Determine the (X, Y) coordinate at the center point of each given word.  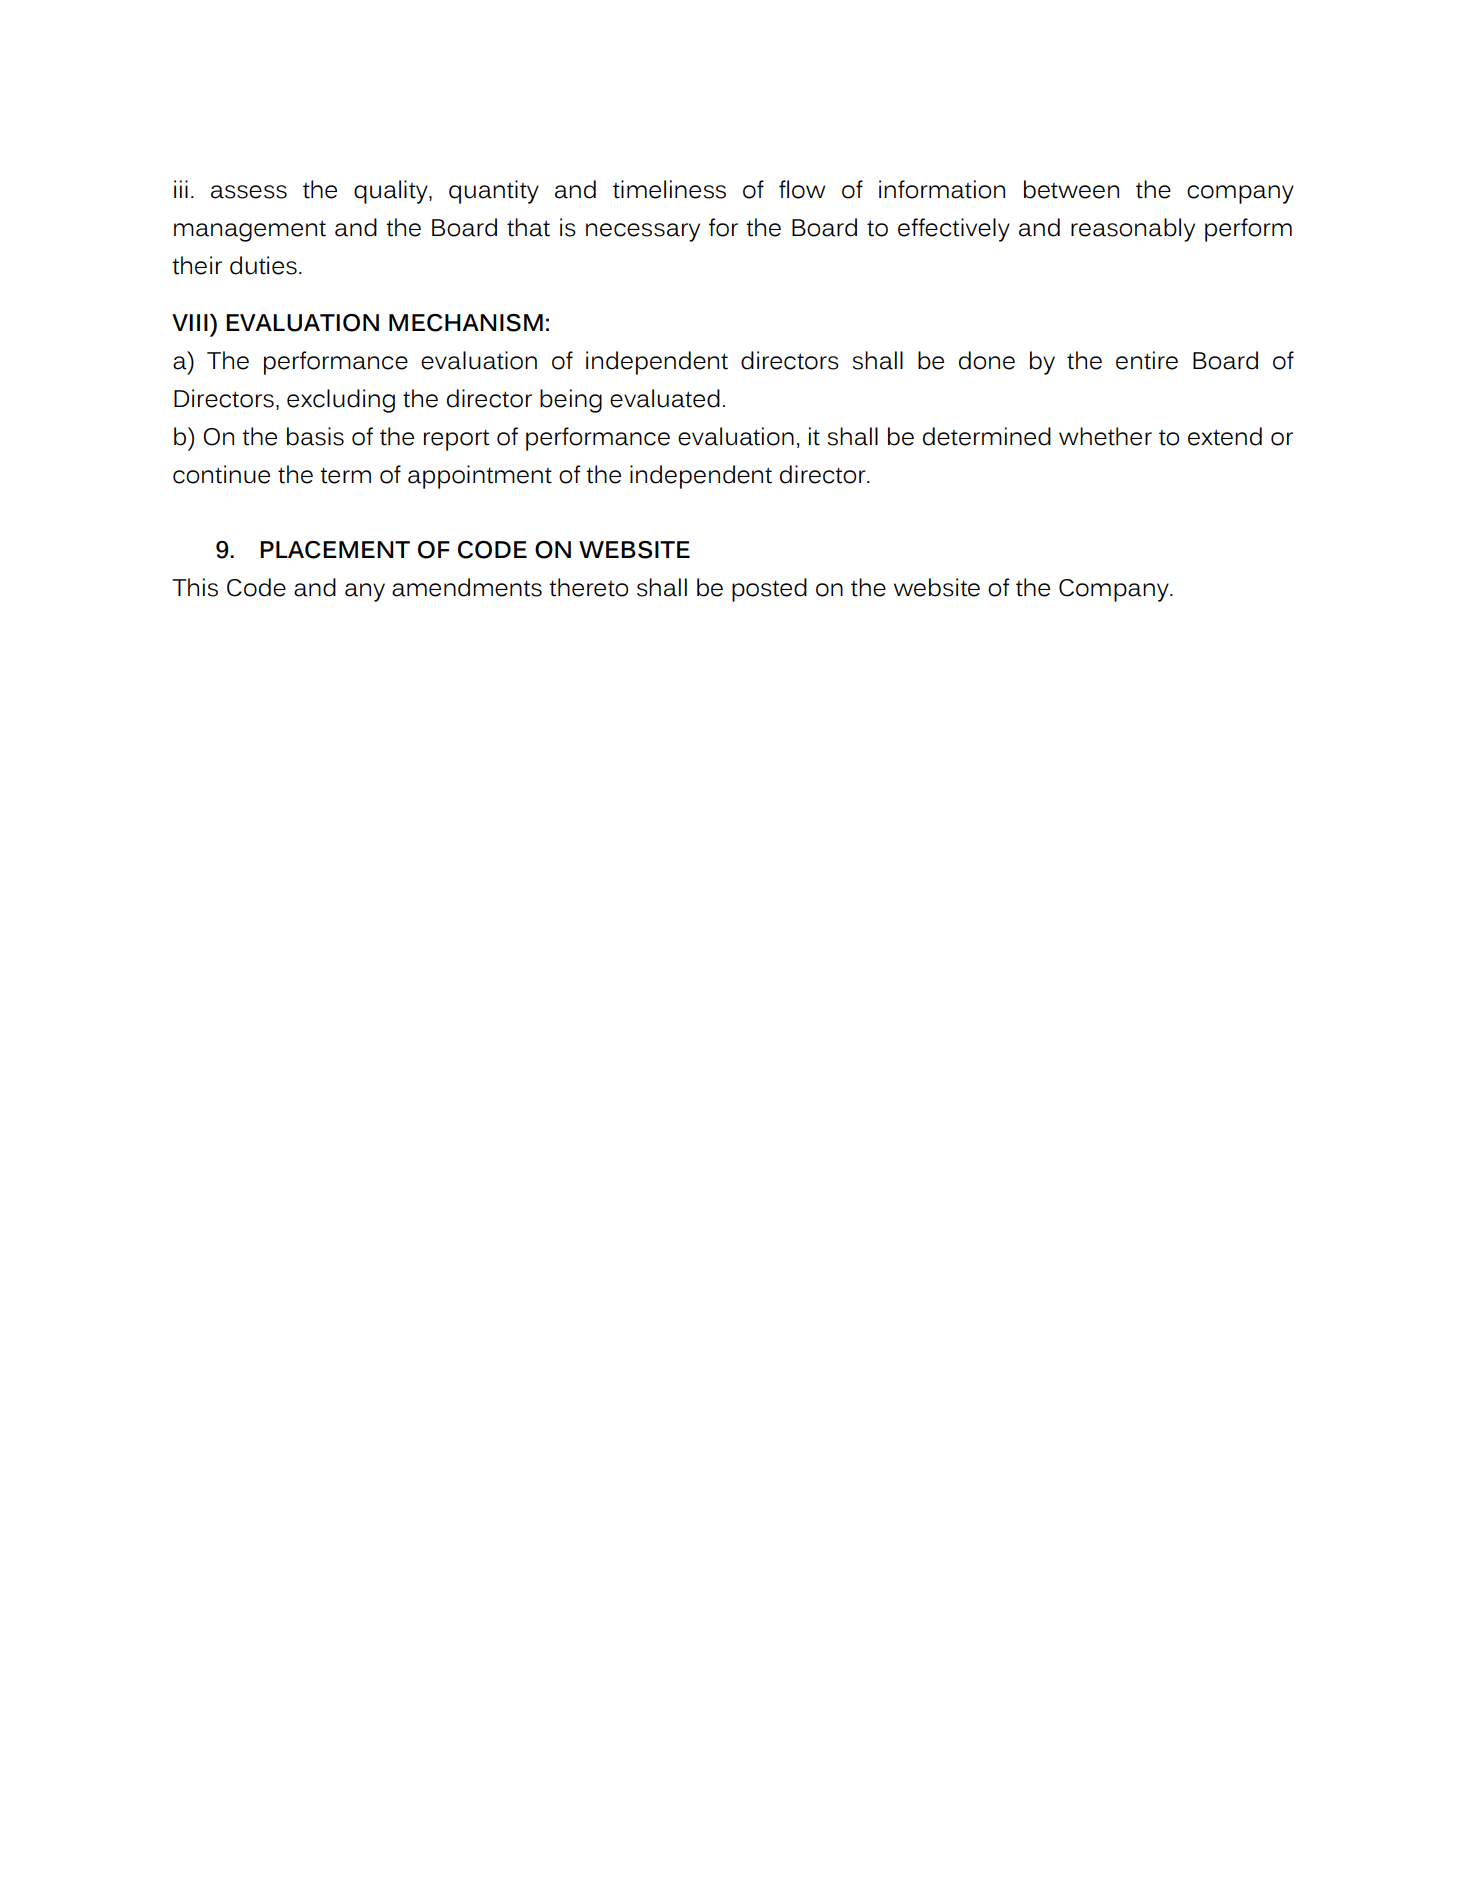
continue (221, 474)
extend (1225, 436)
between (1071, 189)
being (571, 401)
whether (1105, 436)
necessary (643, 232)
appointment (480, 477)
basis (315, 436)
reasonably (1133, 230)
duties (263, 265)
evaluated (665, 398)
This (195, 587)
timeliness (669, 189)
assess (249, 192)
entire (1147, 360)
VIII (190, 322)
